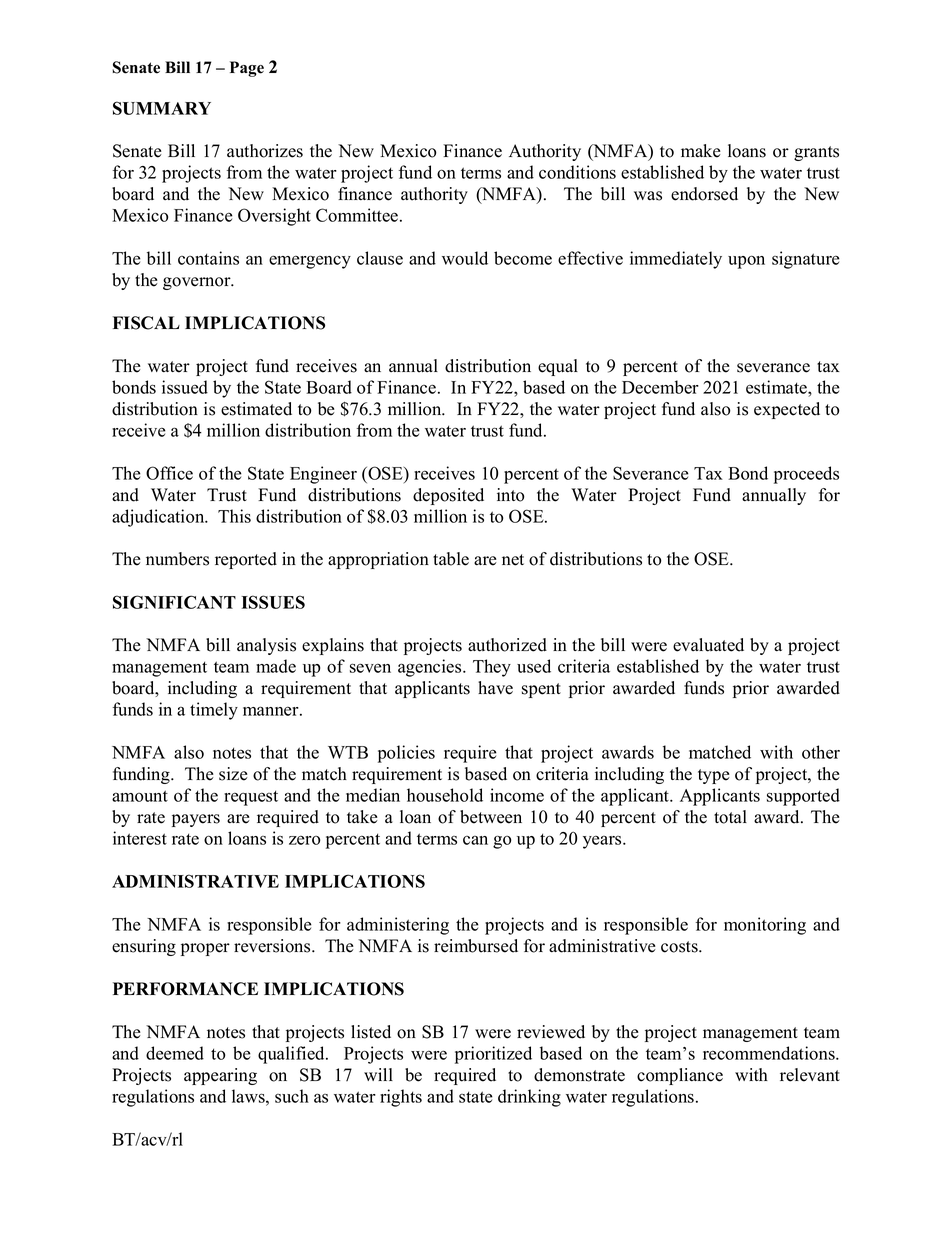  Describe the element at coordinates (247, 69) in the screenshot. I see `Page` at that location.
